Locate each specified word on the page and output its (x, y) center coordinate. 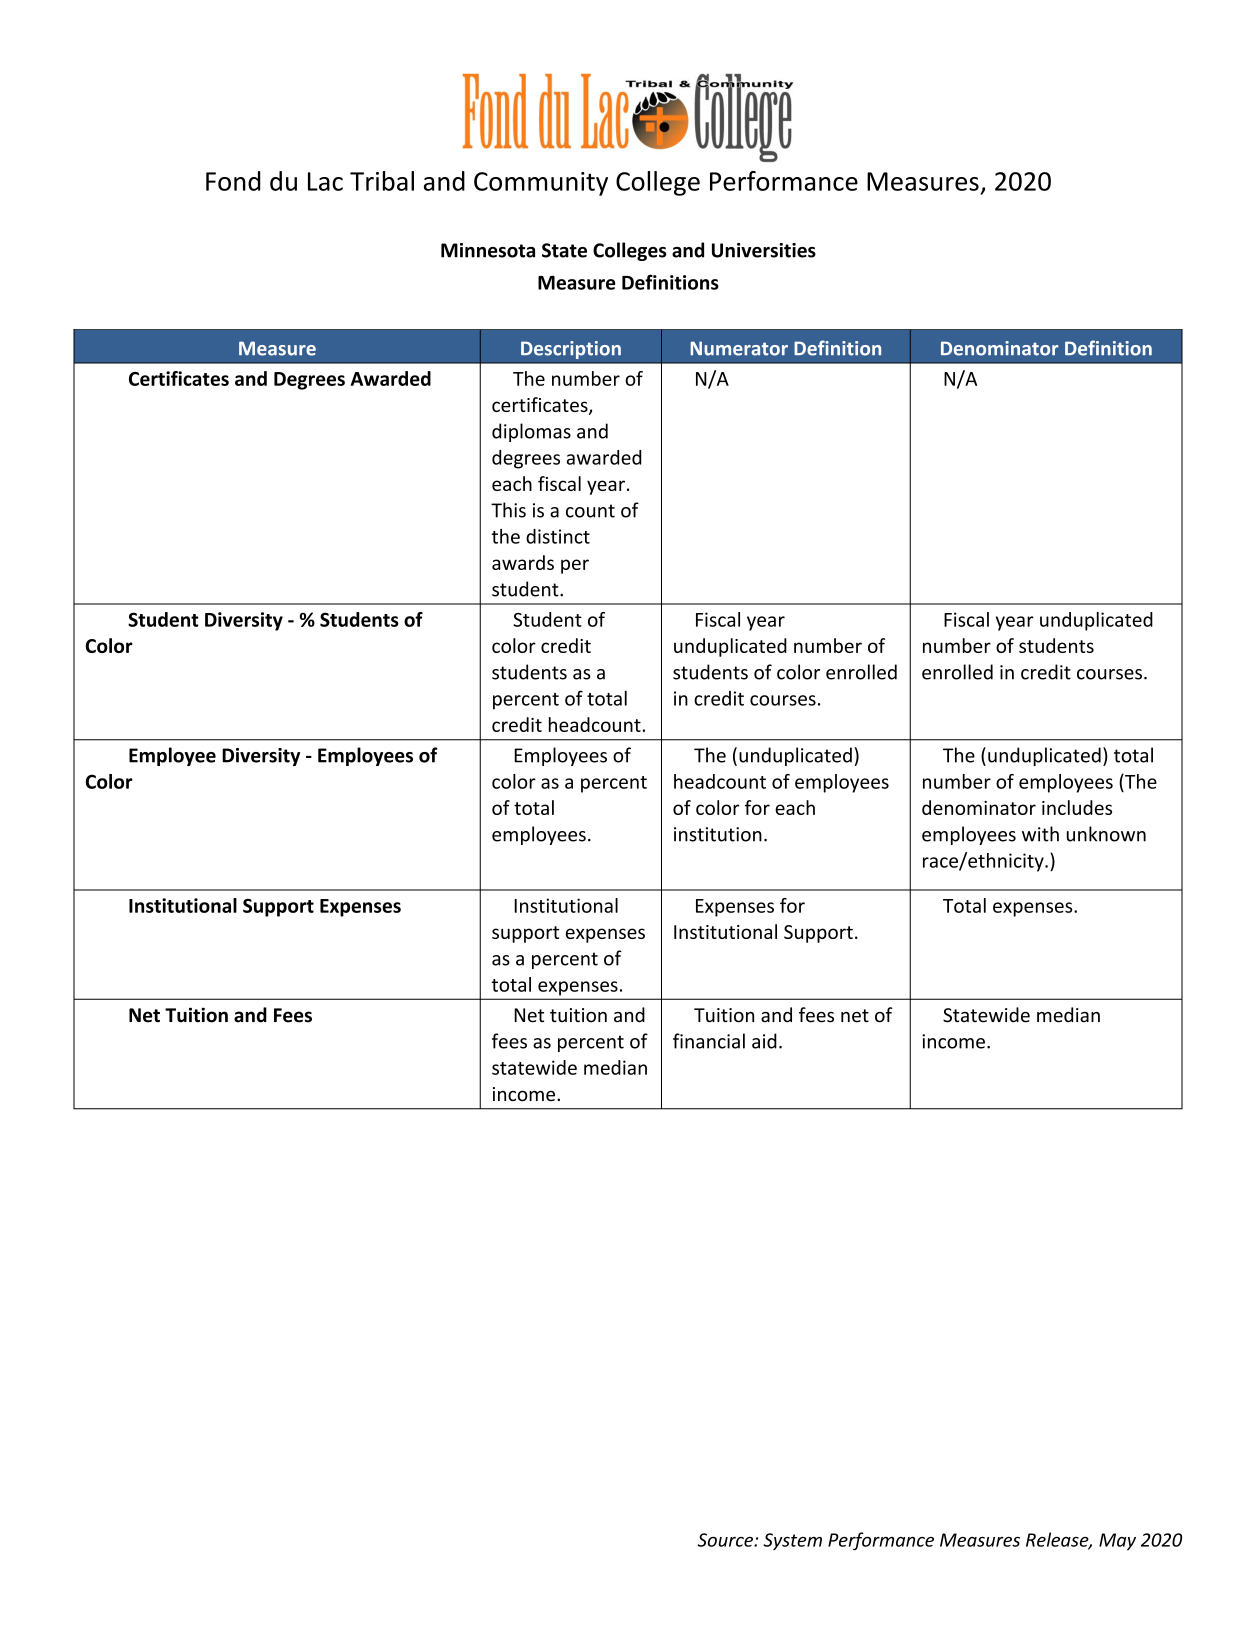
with (1040, 834)
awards (523, 562)
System (792, 1541)
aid (764, 1041)
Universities (764, 250)
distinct (558, 536)
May (1117, 1541)
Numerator (739, 348)
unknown (1106, 834)
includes (1077, 807)
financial (709, 1041)
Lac (325, 181)
